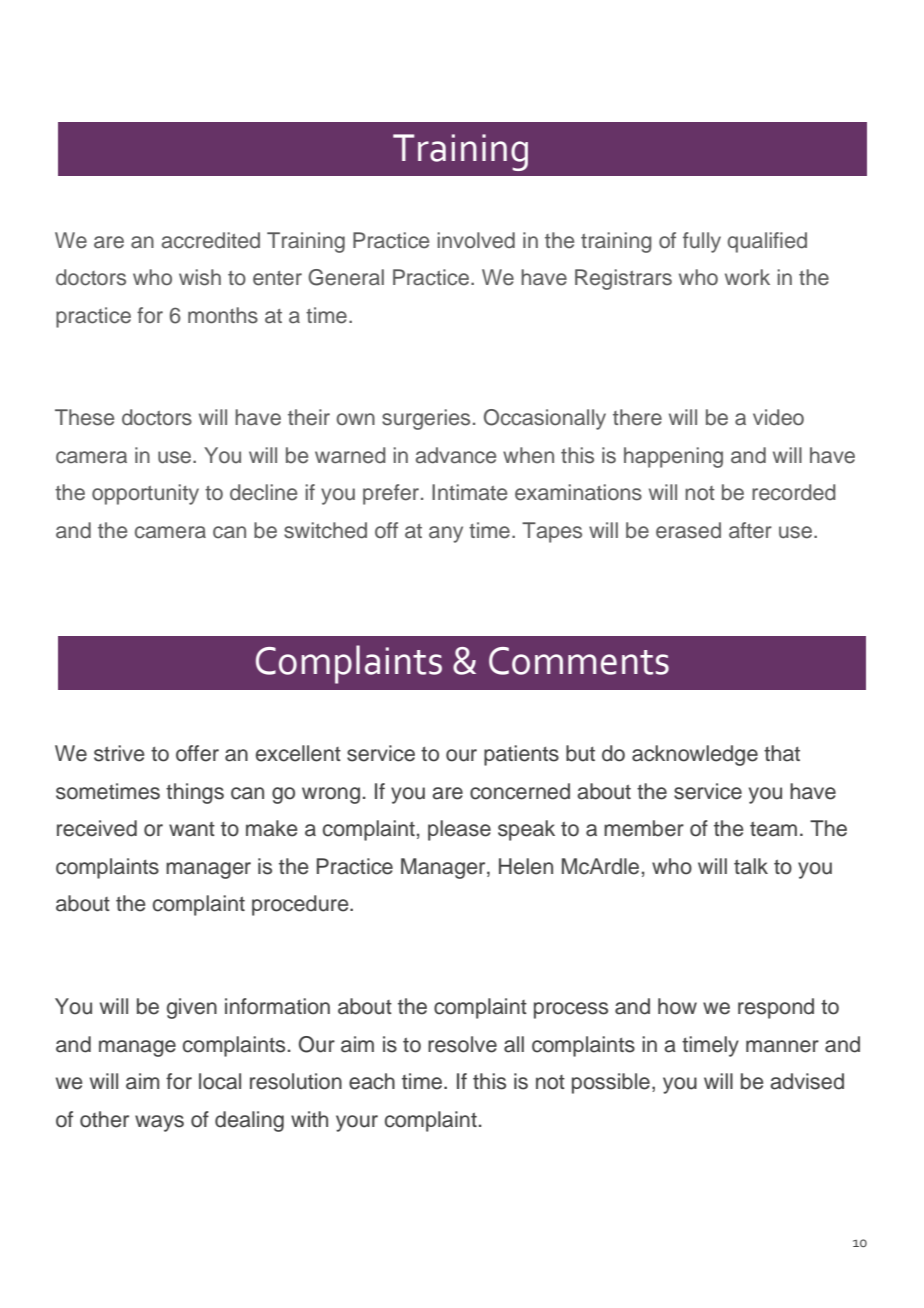 Image resolution: width=924 pixels, height=1308 pixels. I want to click on involved, so click(476, 240).
